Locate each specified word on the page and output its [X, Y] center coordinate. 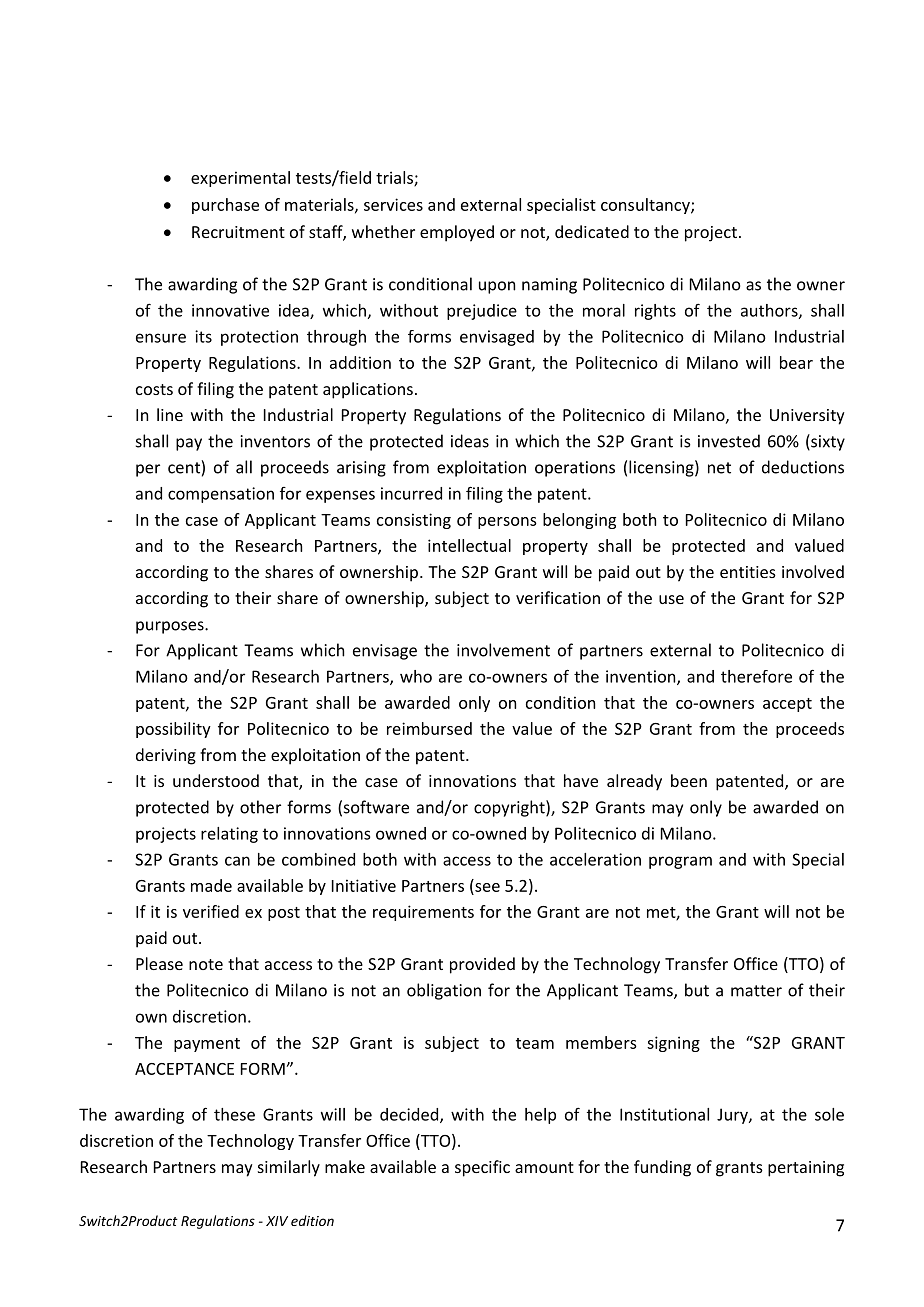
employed [457, 233]
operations [575, 469]
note [206, 964]
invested [729, 441]
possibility [173, 730]
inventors [275, 441]
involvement [503, 650]
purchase [225, 206]
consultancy [646, 206]
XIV [277, 1221]
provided [482, 965]
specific [482, 1168]
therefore [756, 676]
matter [756, 991]
